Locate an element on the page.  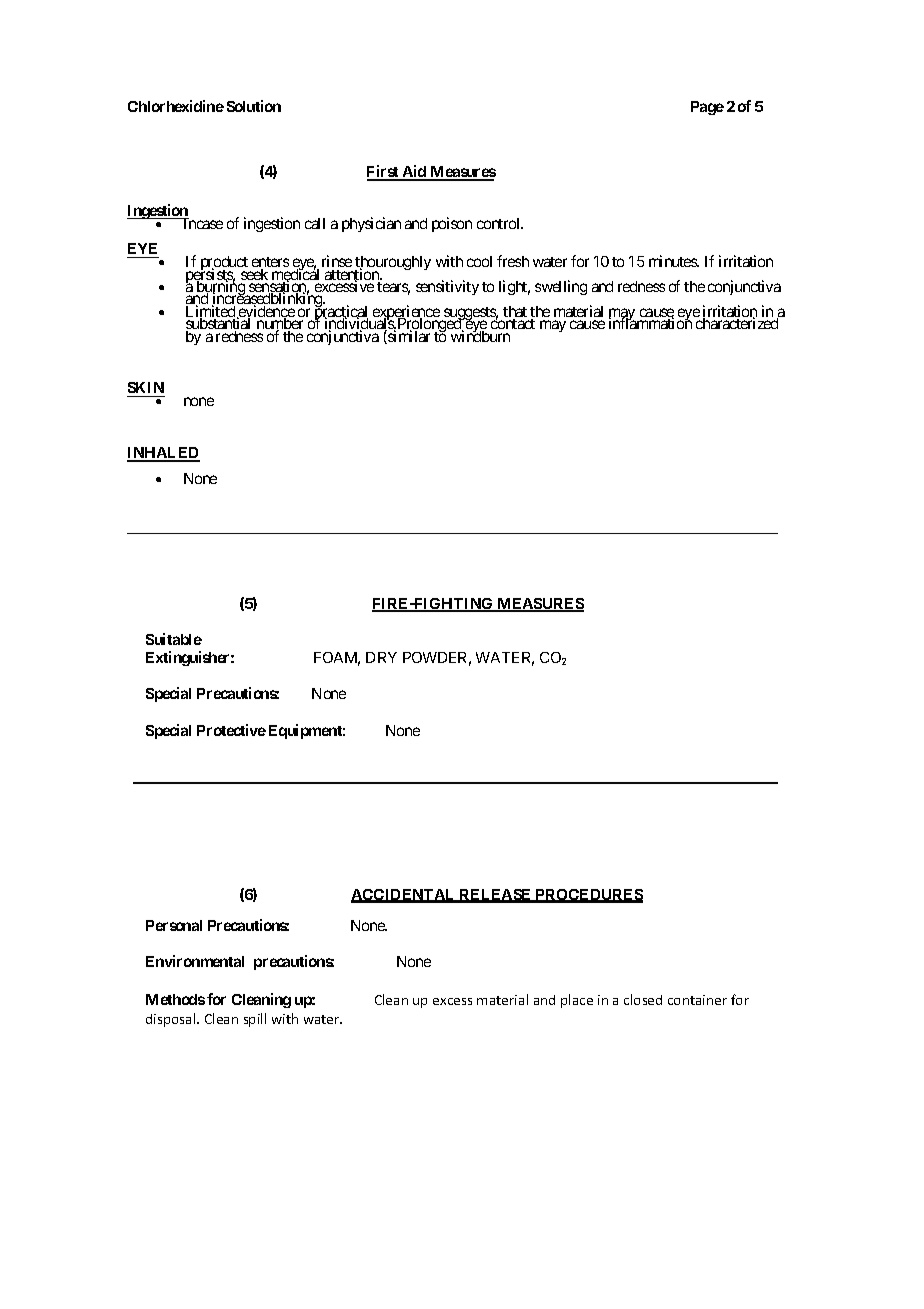
Aid is located at coordinates (414, 172).
